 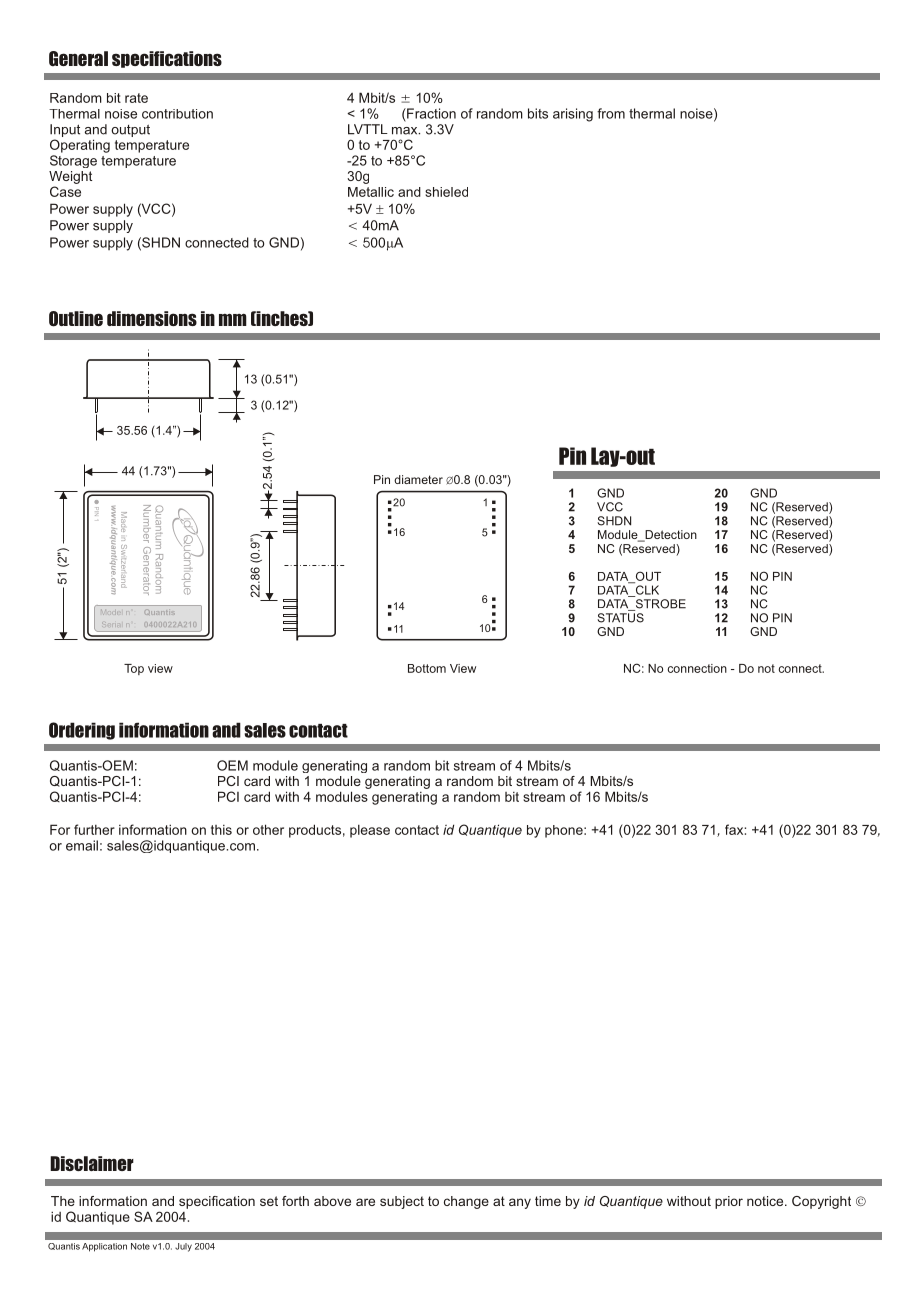 What do you see at coordinates (620, 618) in the screenshot?
I see `STATUS` at bounding box center [620, 618].
